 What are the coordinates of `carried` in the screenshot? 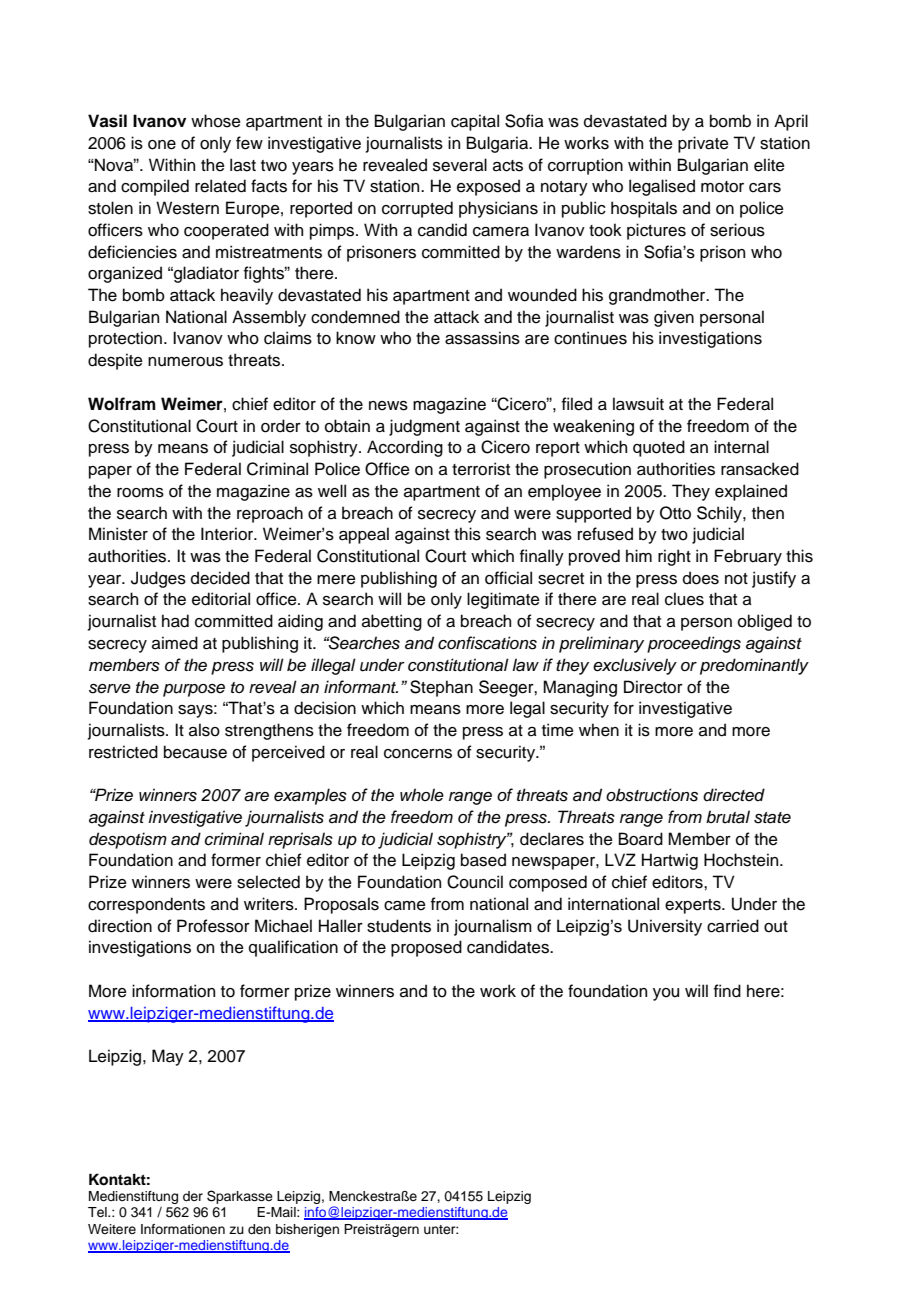 It's located at (733, 926).
